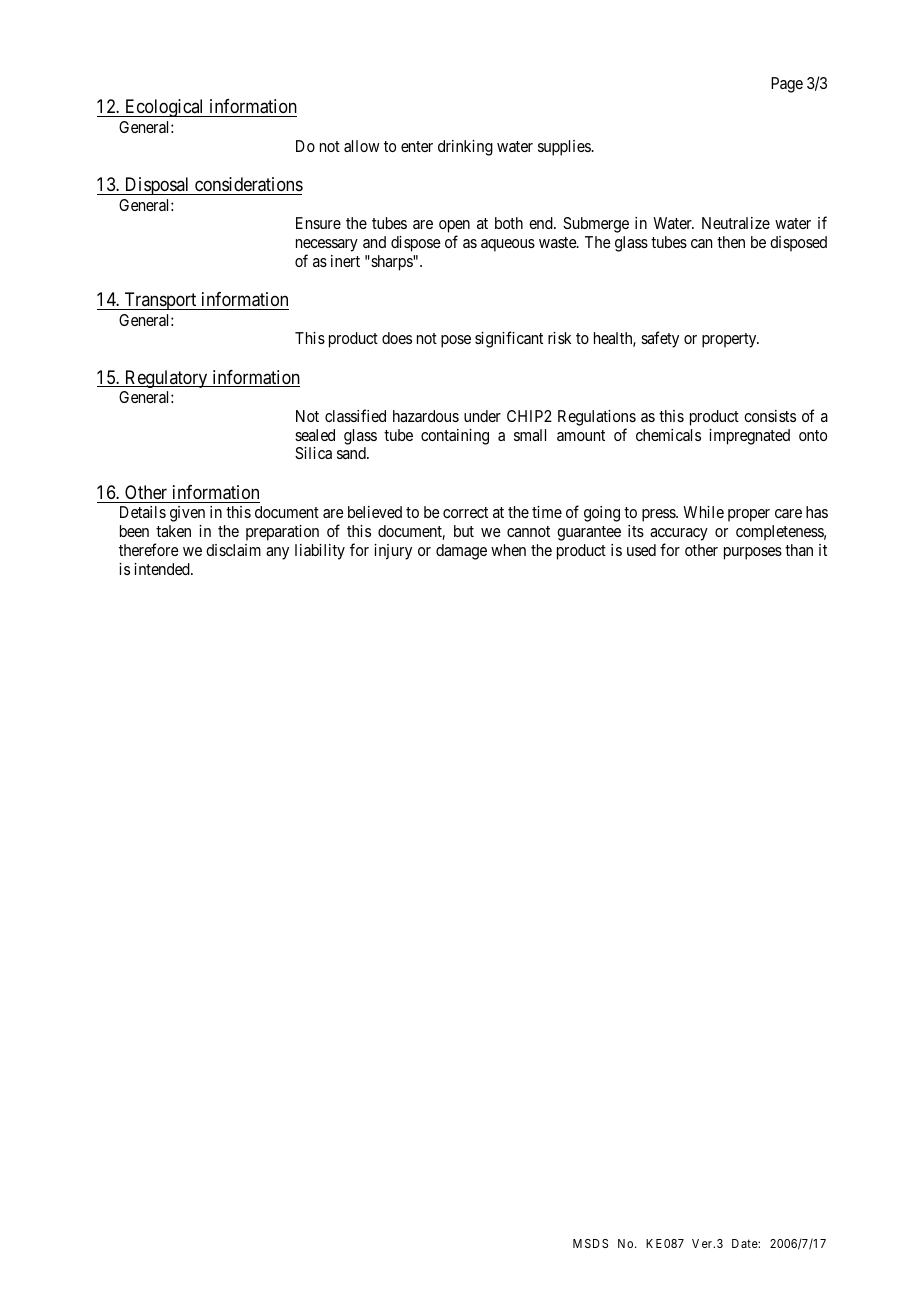 Image resolution: width=924 pixels, height=1308 pixels. What do you see at coordinates (461, 552) in the screenshot?
I see `damage` at bounding box center [461, 552].
